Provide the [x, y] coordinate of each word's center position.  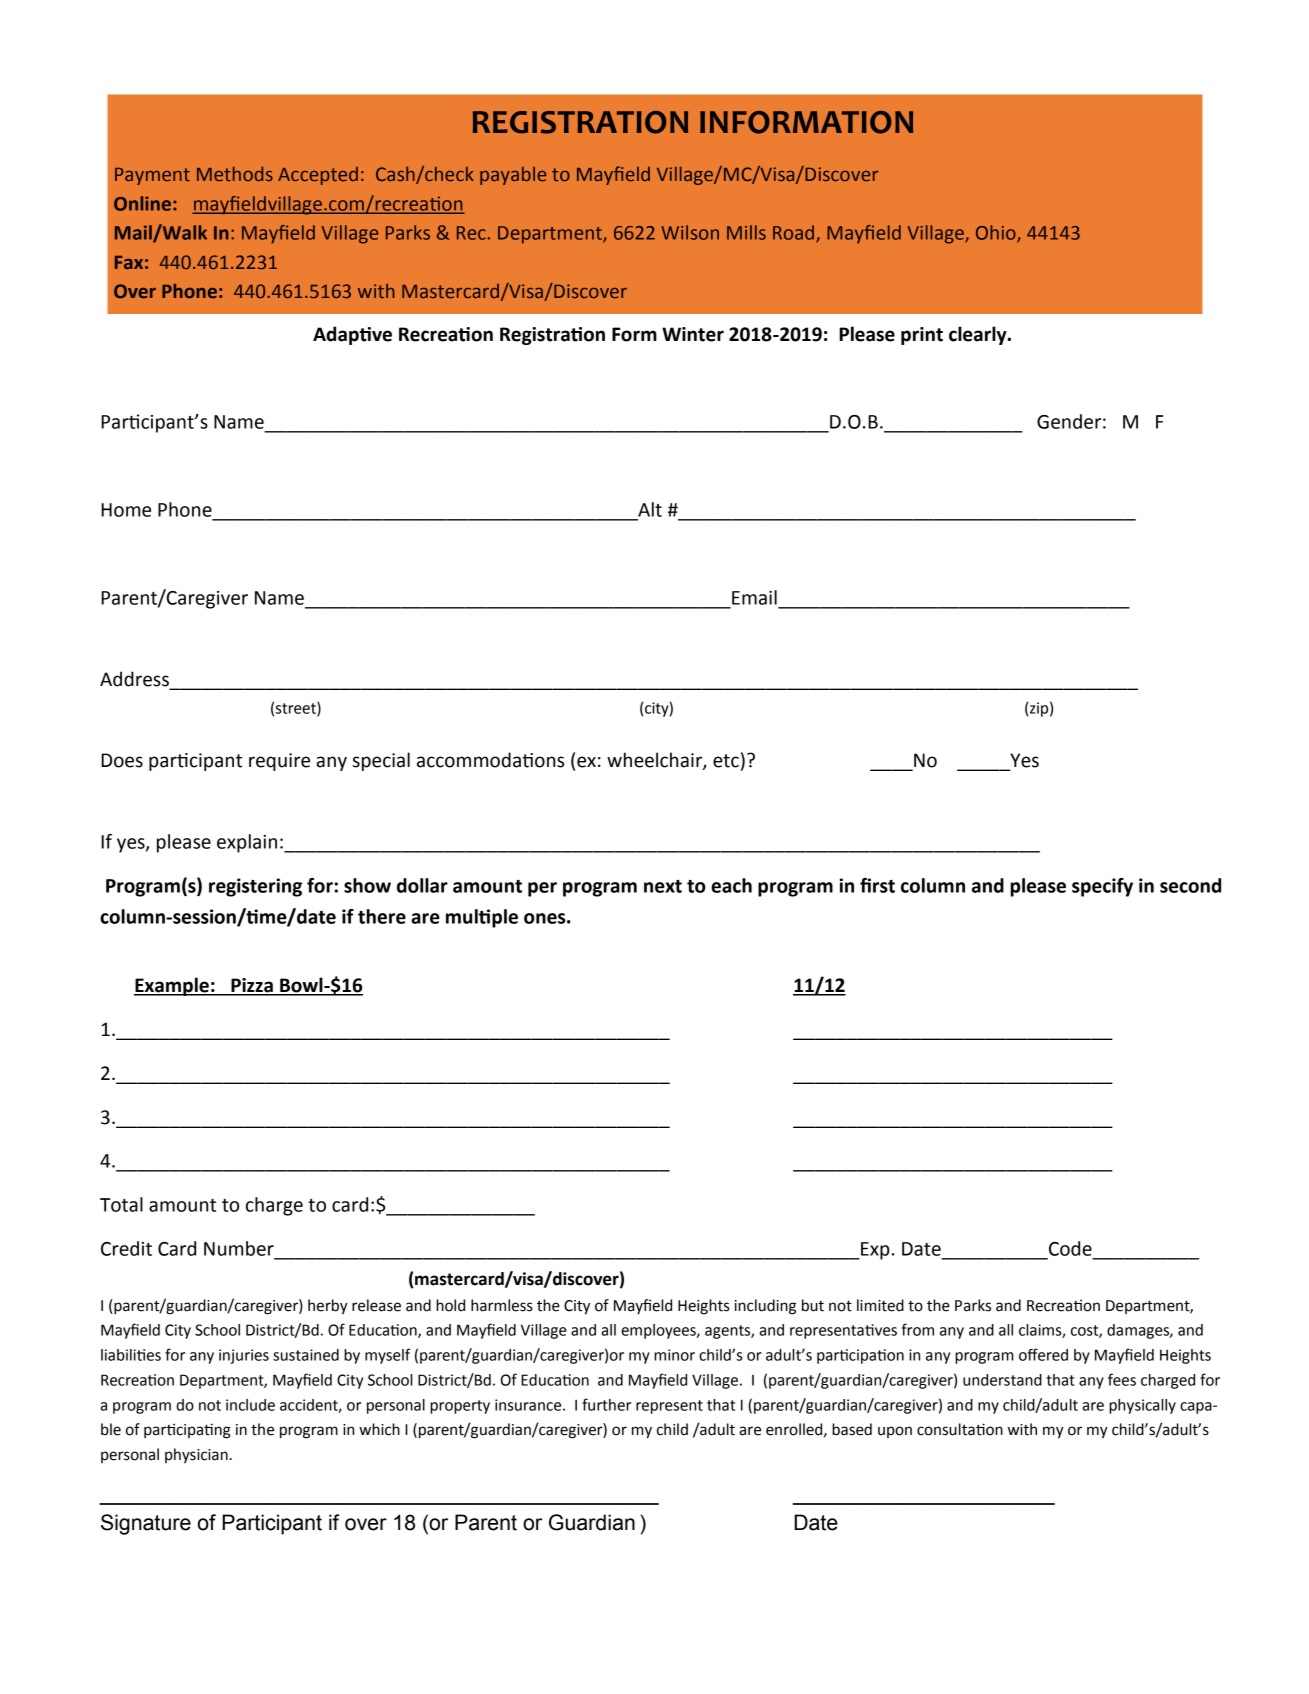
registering [255, 887]
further [606, 1404]
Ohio [997, 233]
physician [196, 1455]
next [663, 886]
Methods [235, 174]
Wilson [690, 232]
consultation [960, 1429]
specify [1102, 887]
